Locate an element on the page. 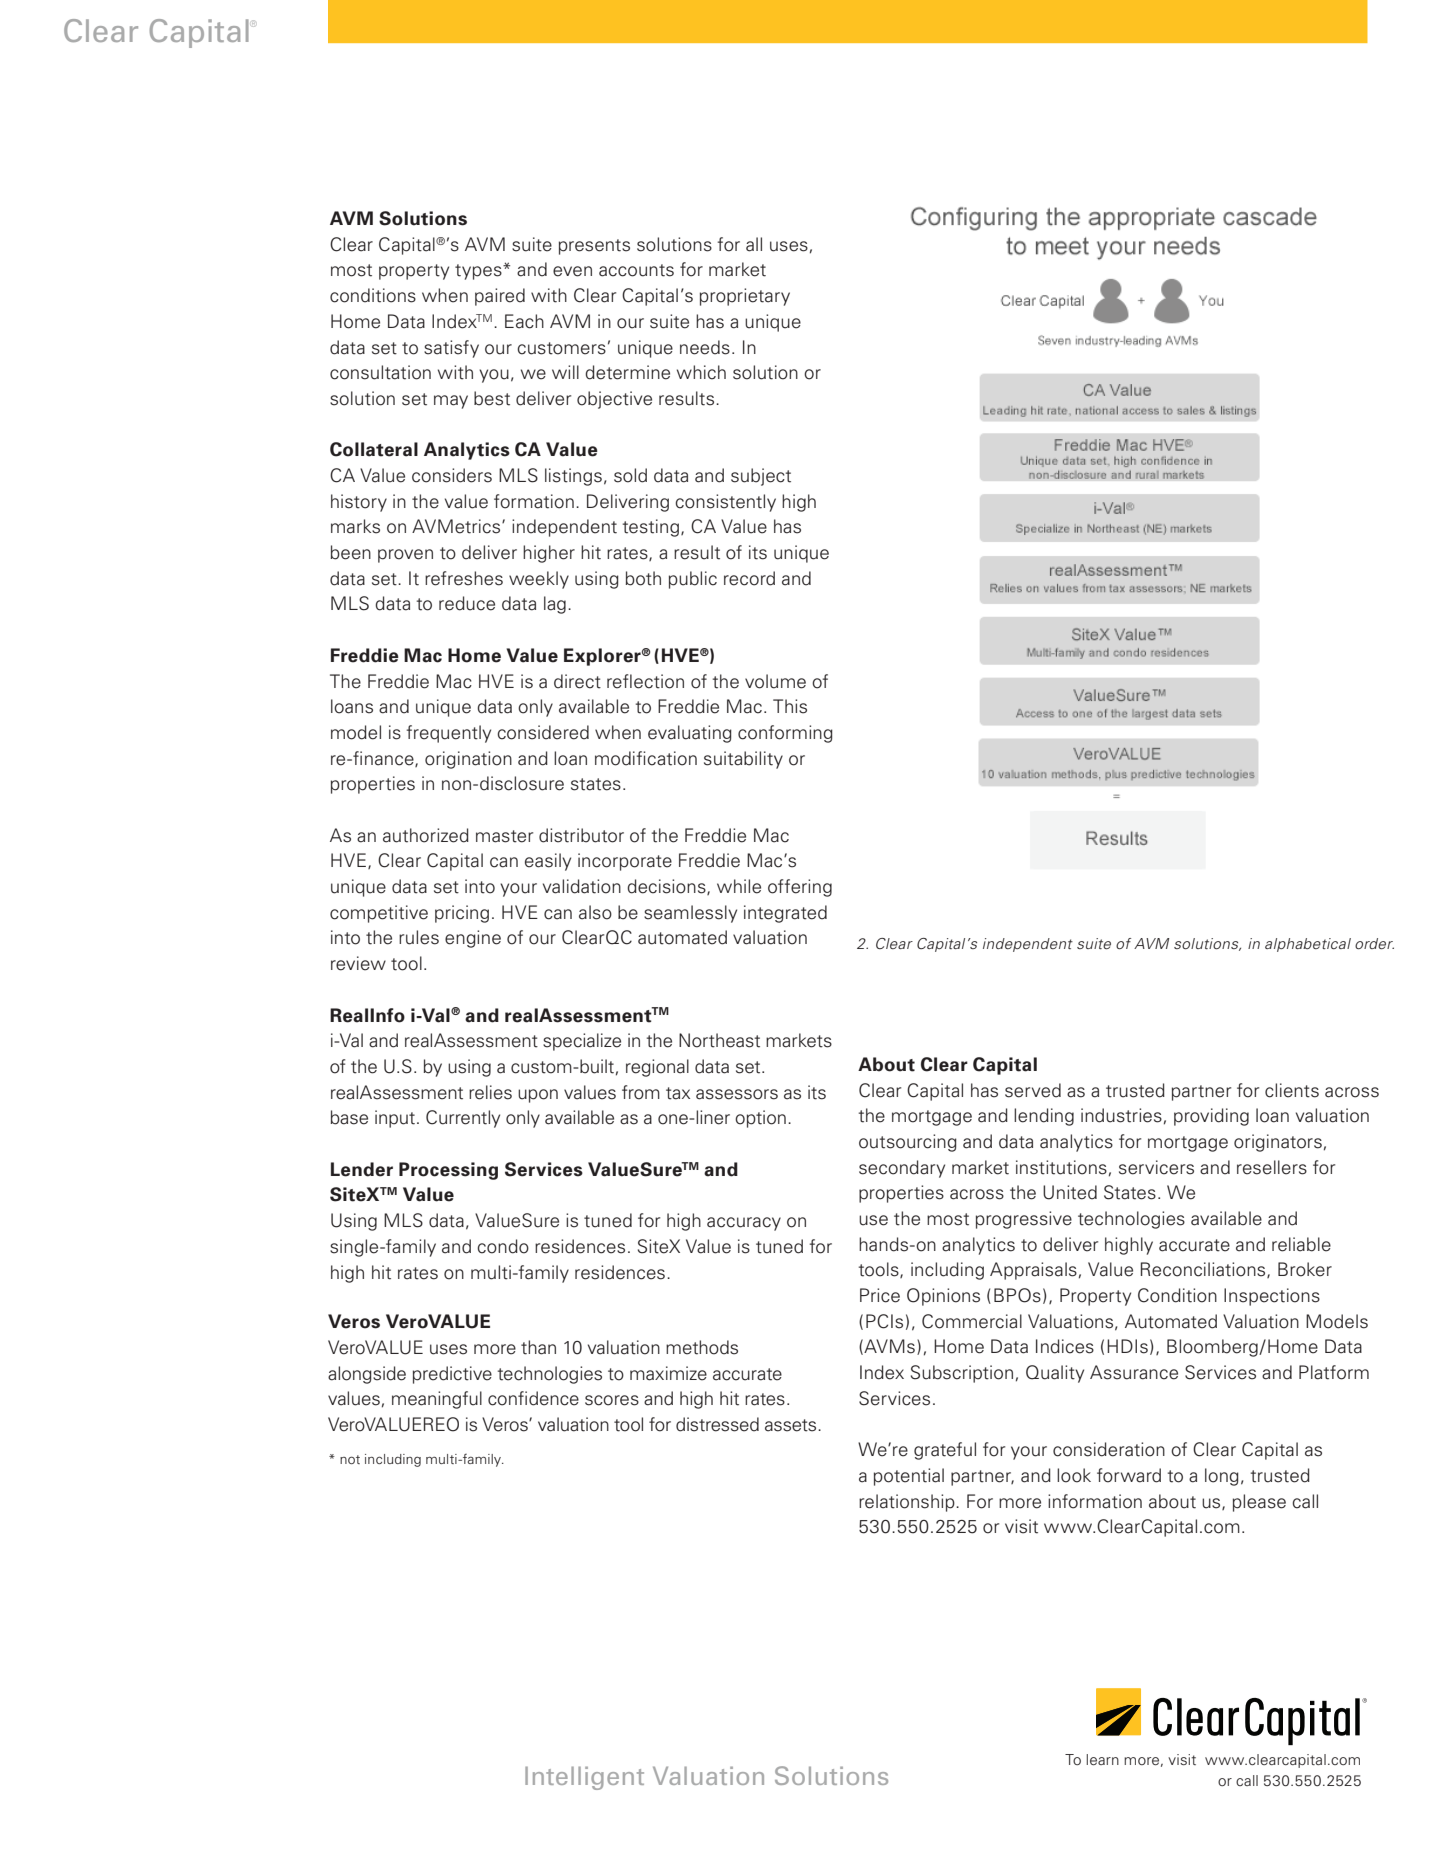  alphabetical is located at coordinates (1308, 945).
